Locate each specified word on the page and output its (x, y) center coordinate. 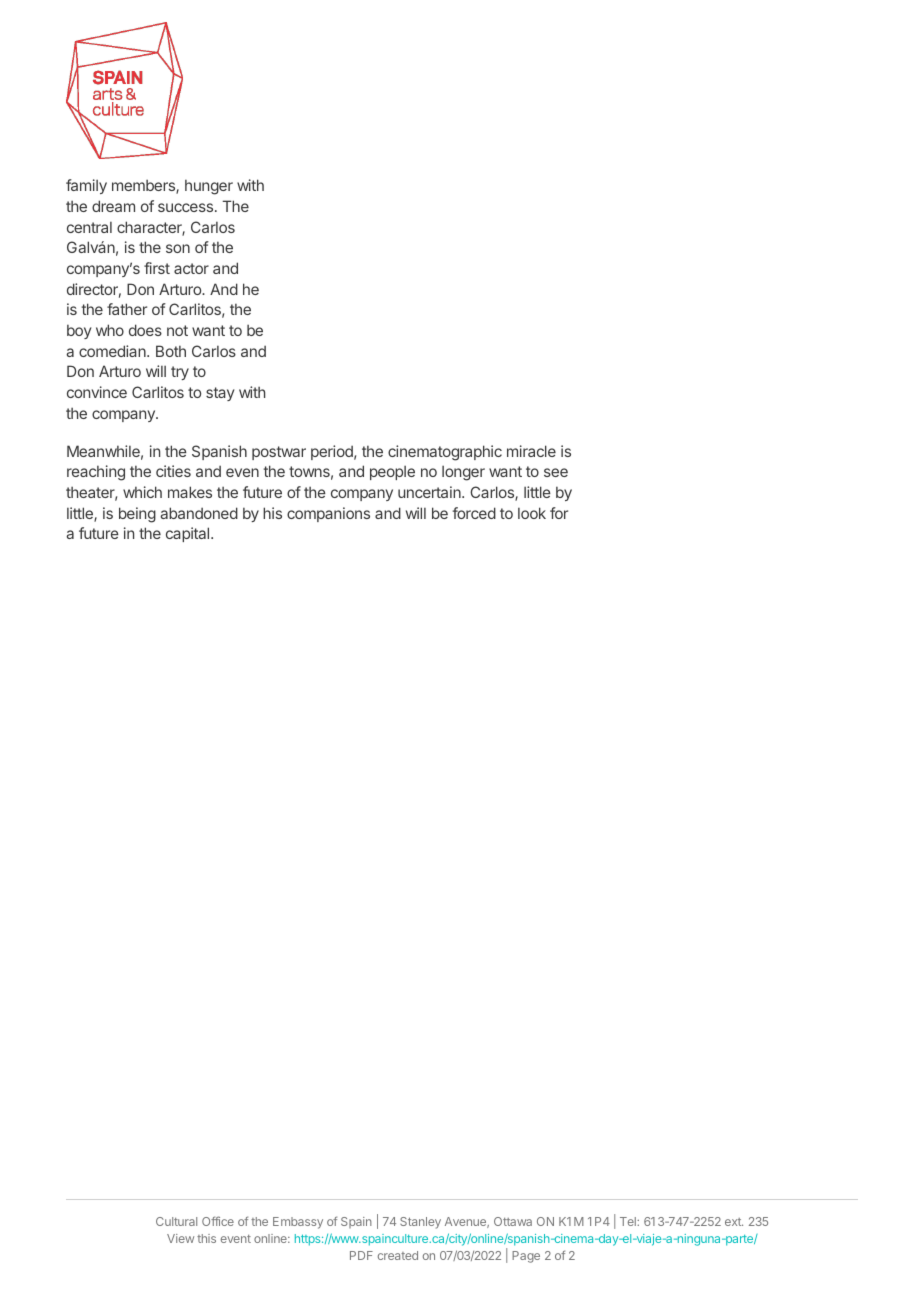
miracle (531, 451)
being (137, 515)
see (556, 472)
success (185, 207)
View (180, 1238)
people (392, 472)
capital (189, 534)
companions (328, 514)
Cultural (176, 1221)
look (532, 513)
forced (474, 513)
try (180, 373)
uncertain (430, 492)
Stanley (420, 1223)
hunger (209, 187)
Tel (629, 1221)
